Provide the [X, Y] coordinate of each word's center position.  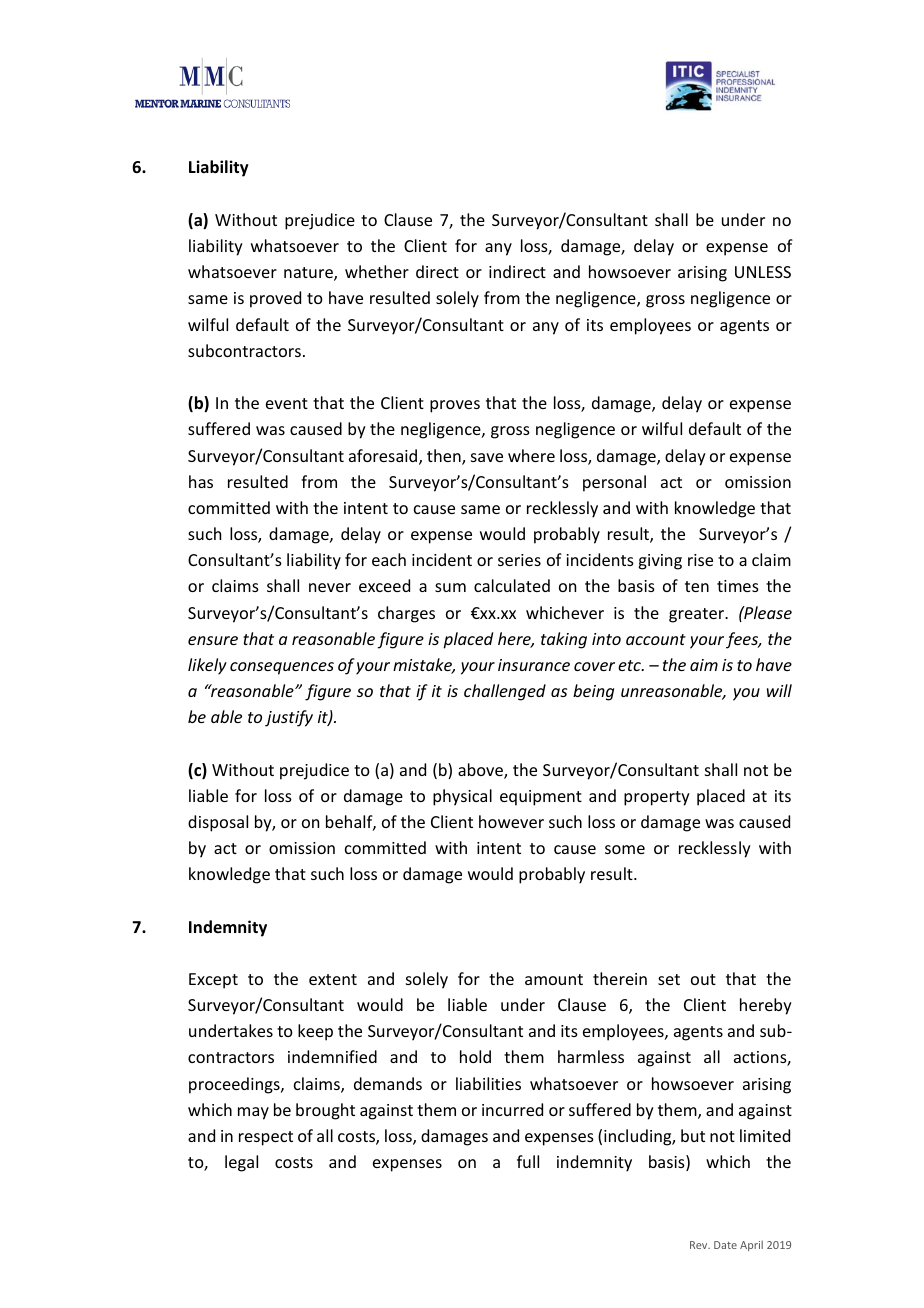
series [519, 560]
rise [700, 560]
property [657, 798]
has [201, 481]
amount [554, 979]
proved [275, 299]
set [669, 979]
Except [213, 981]
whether [377, 271]
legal [241, 1163]
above [481, 771]
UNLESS [763, 272]
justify [289, 718]
